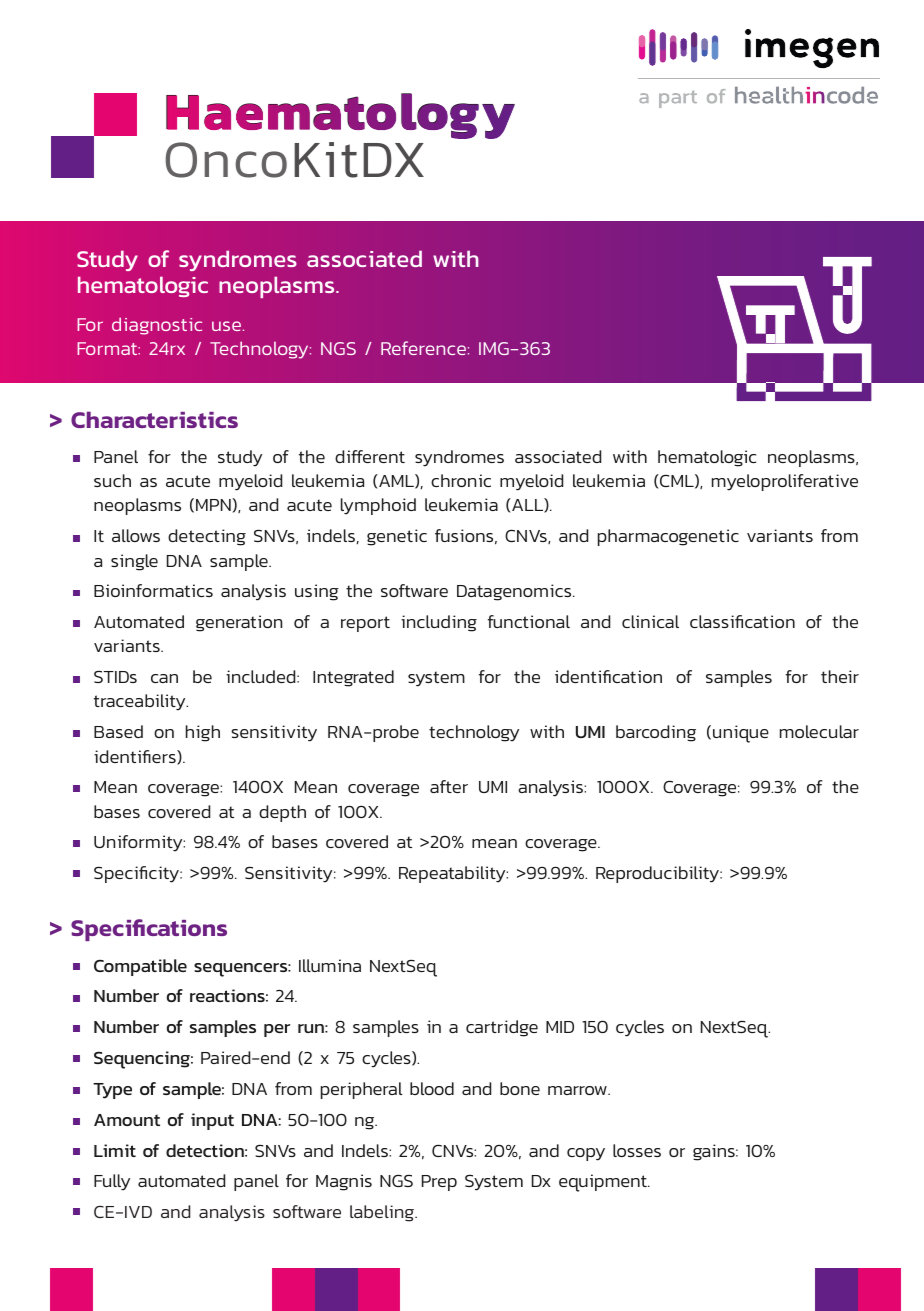  I want to click on after, so click(449, 786).
